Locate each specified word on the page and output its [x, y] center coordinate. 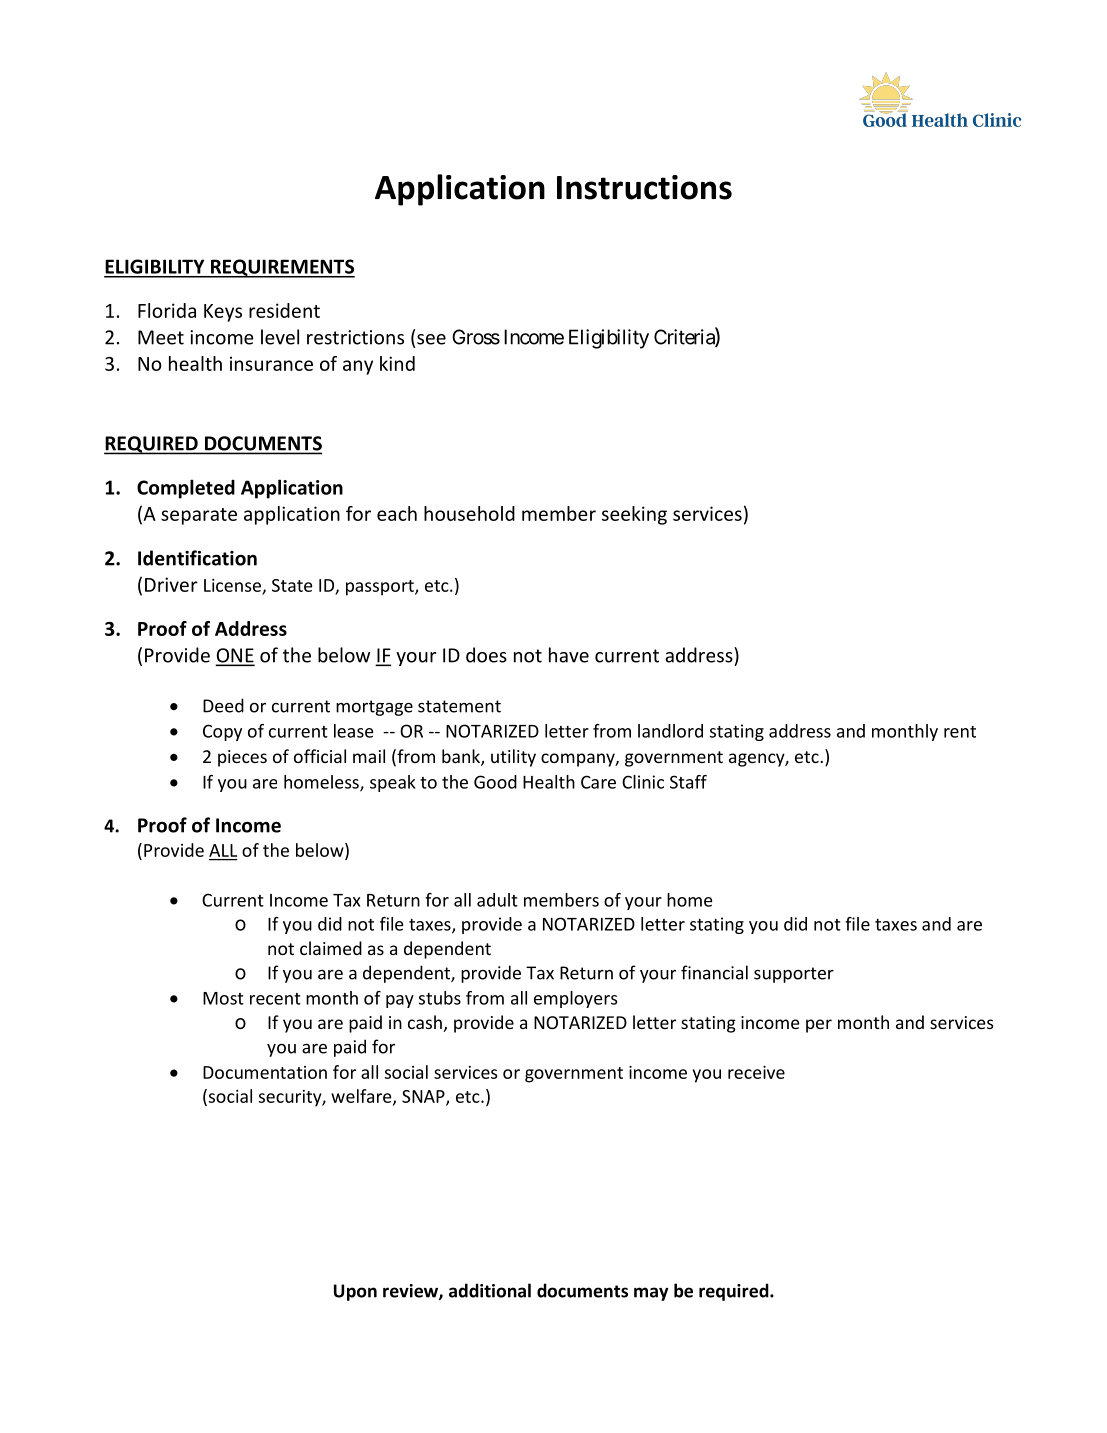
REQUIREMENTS [281, 268]
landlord [670, 731]
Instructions [644, 187]
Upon [355, 1292]
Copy [222, 732]
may [651, 1294]
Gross [476, 337]
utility [513, 758]
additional [490, 1290]
